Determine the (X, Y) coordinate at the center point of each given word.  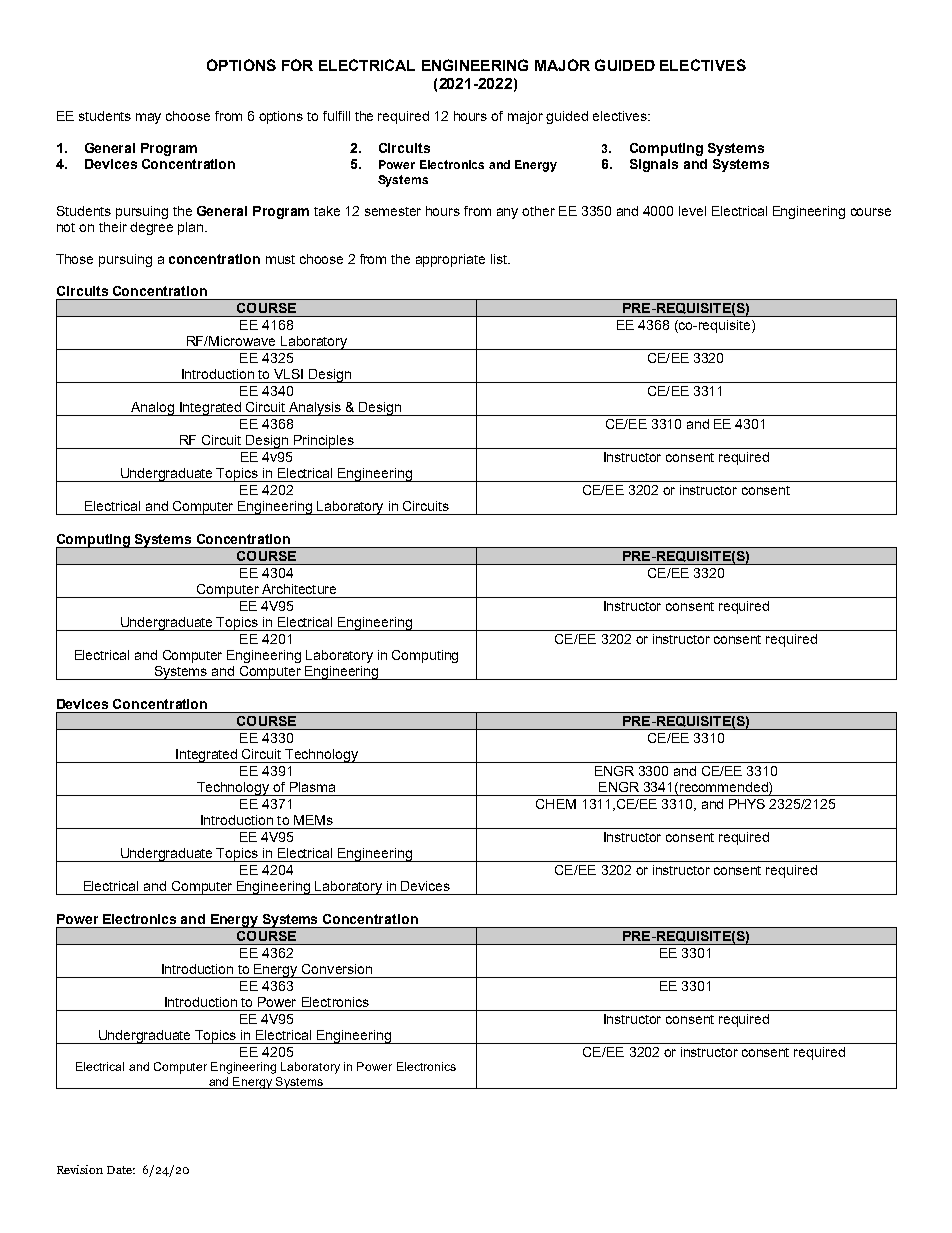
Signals (654, 165)
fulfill (336, 116)
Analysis (315, 409)
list (500, 259)
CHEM (556, 804)
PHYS (747, 804)
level (692, 211)
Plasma (312, 787)
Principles (324, 442)
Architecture (299, 589)
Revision (80, 1169)
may (148, 118)
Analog (152, 409)
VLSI (288, 374)
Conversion (337, 969)
